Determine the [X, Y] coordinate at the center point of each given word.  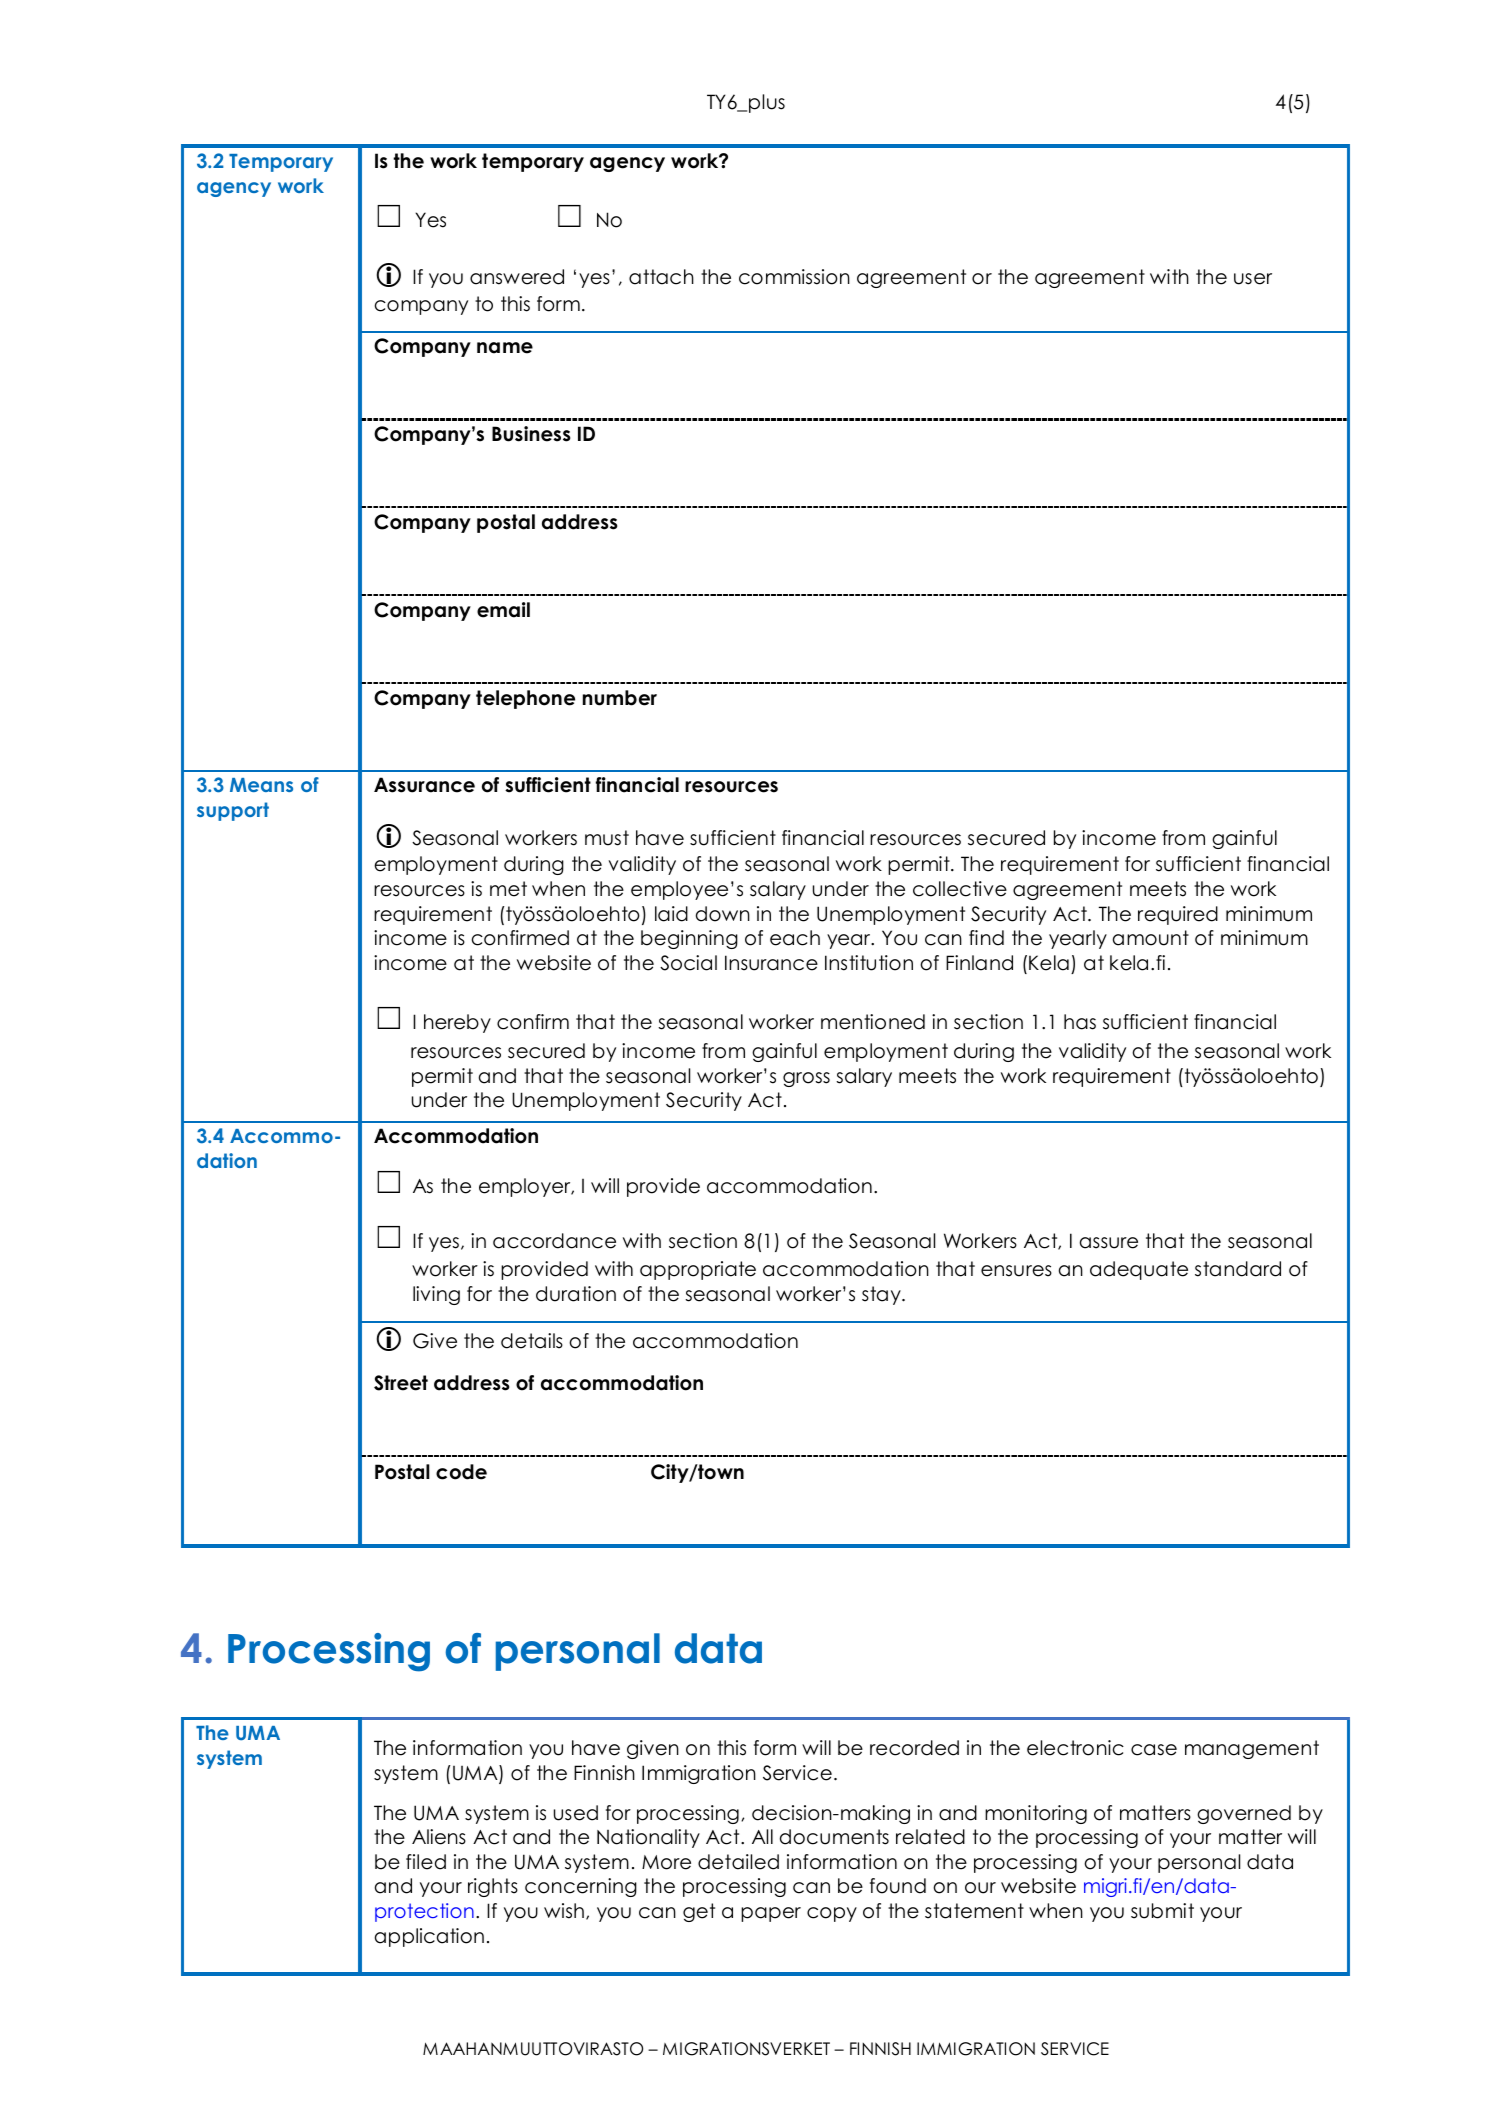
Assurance [424, 785]
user [1253, 279]
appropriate [698, 1270]
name [505, 348]
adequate [1139, 1270]
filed [426, 1862]
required [1178, 915]
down [723, 914]
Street [401, 1383]
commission [794, 277]
